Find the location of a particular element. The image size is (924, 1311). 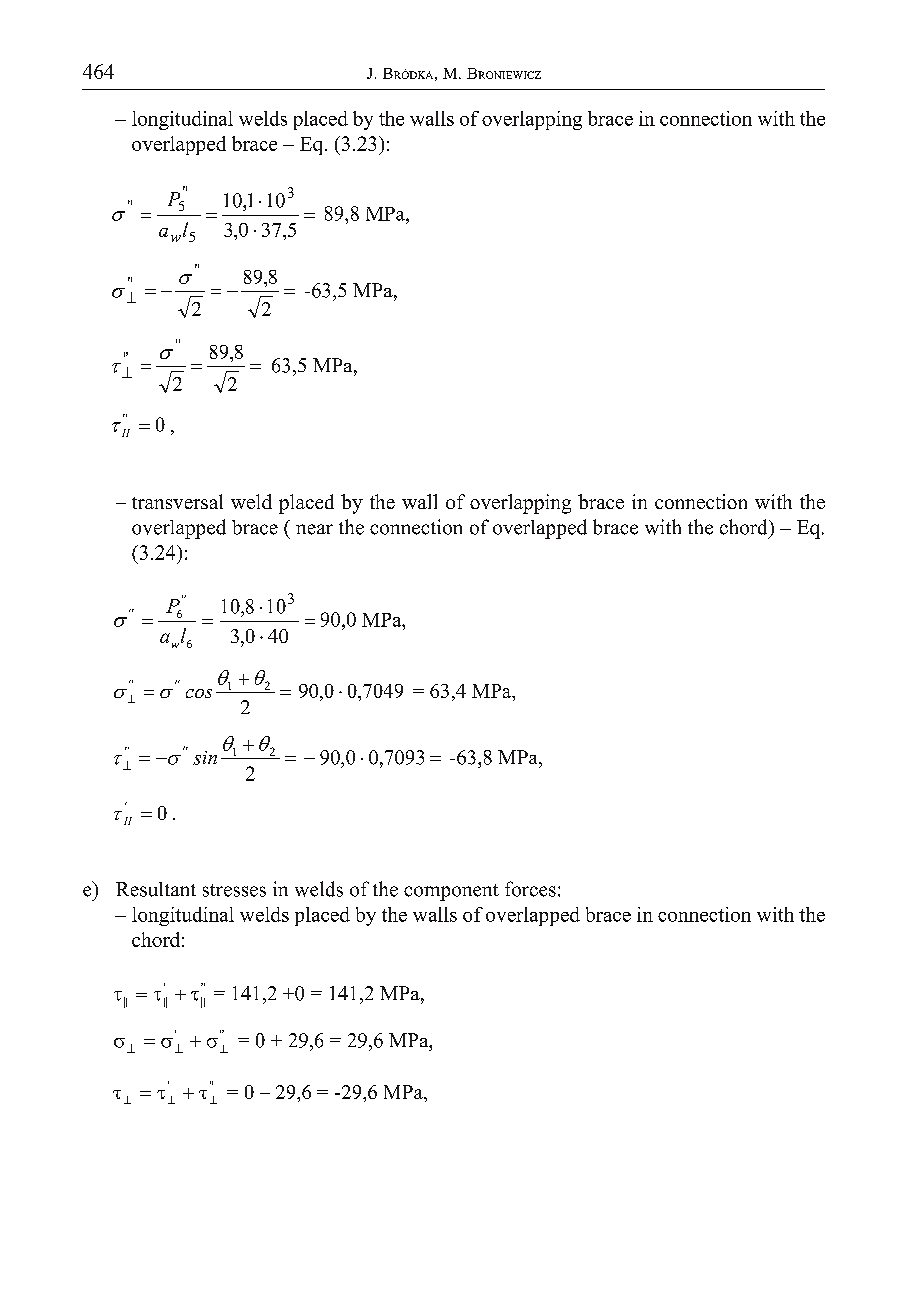

transversal is located at coordinates (177, 501).
